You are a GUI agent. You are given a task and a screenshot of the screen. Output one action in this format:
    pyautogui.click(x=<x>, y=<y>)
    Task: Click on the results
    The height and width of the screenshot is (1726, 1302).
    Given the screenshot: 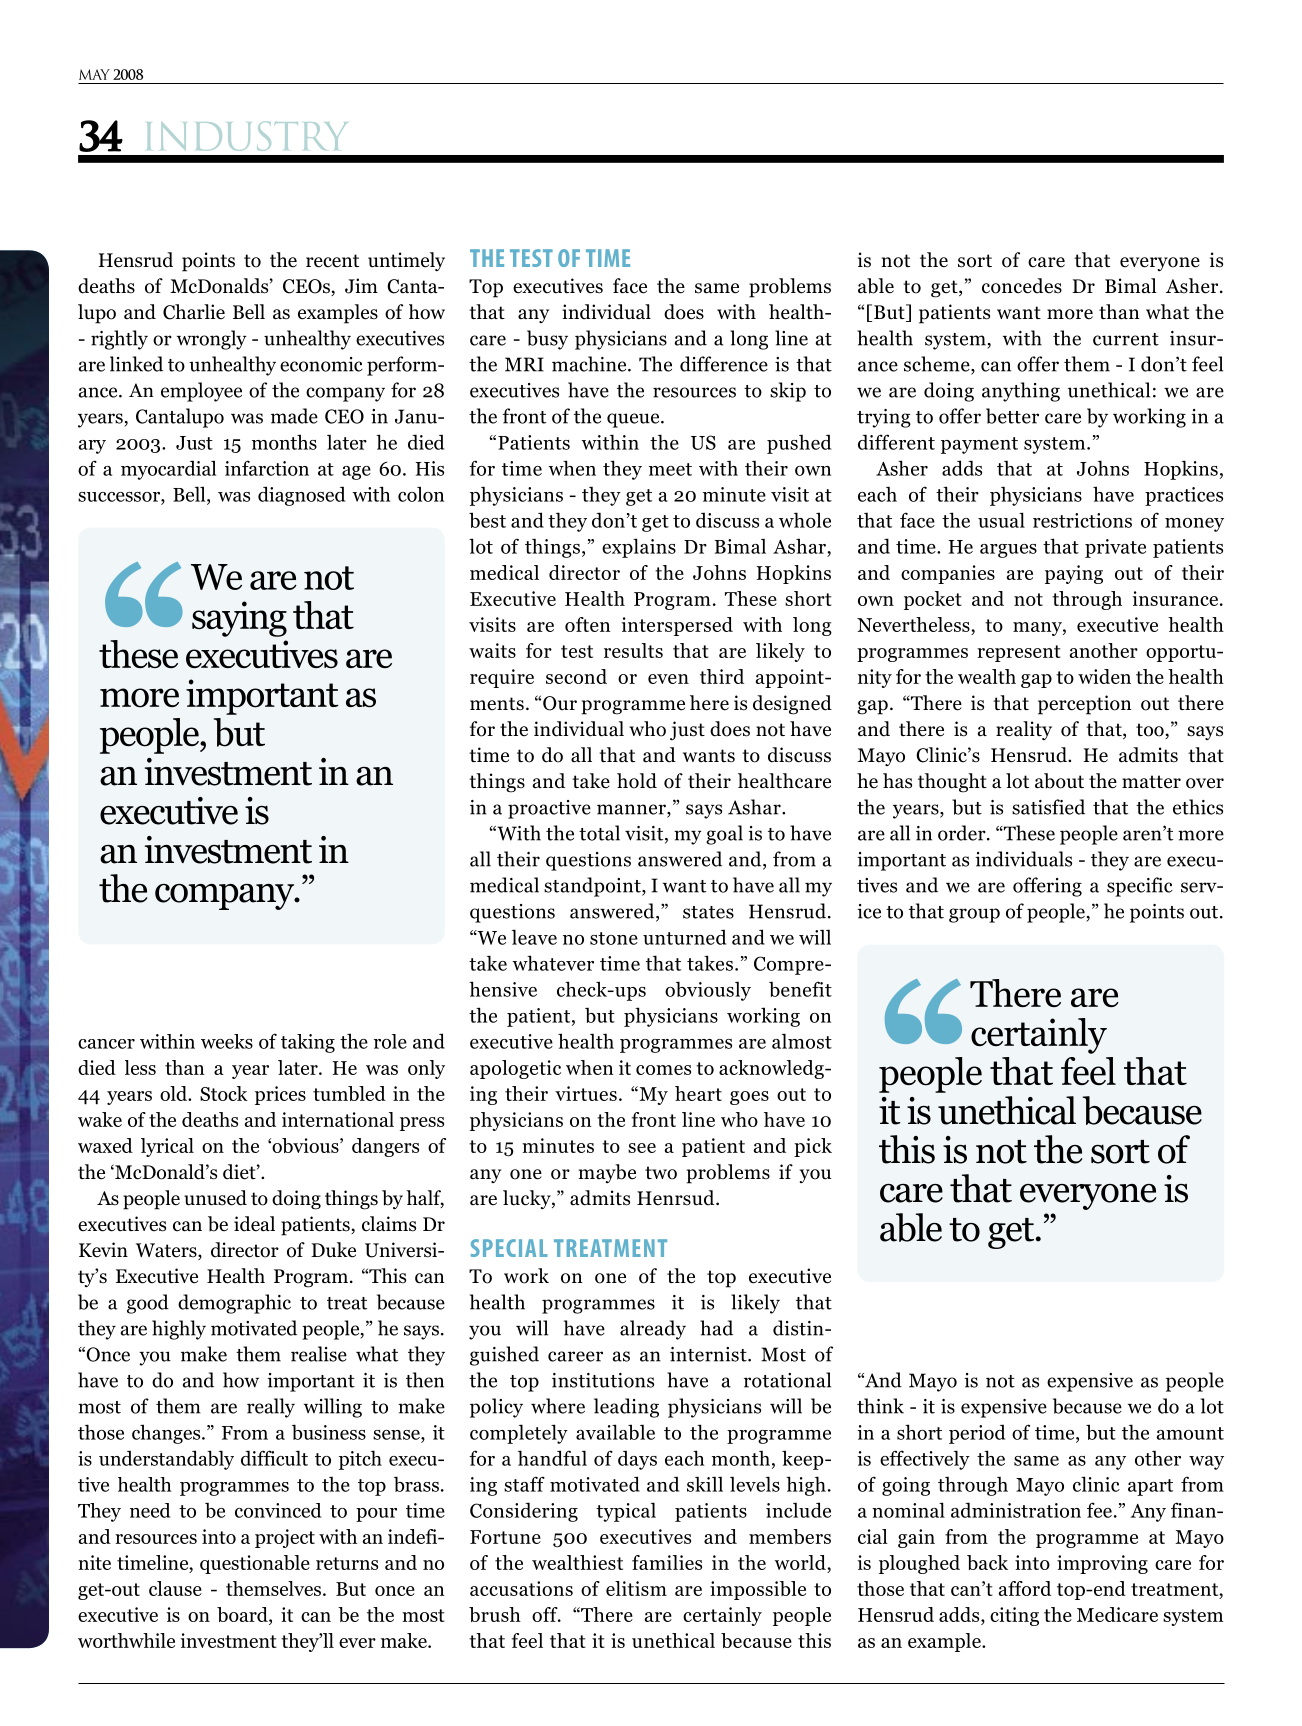 What is the action you would take?
    pyautogui.click(x=633, y=650)
